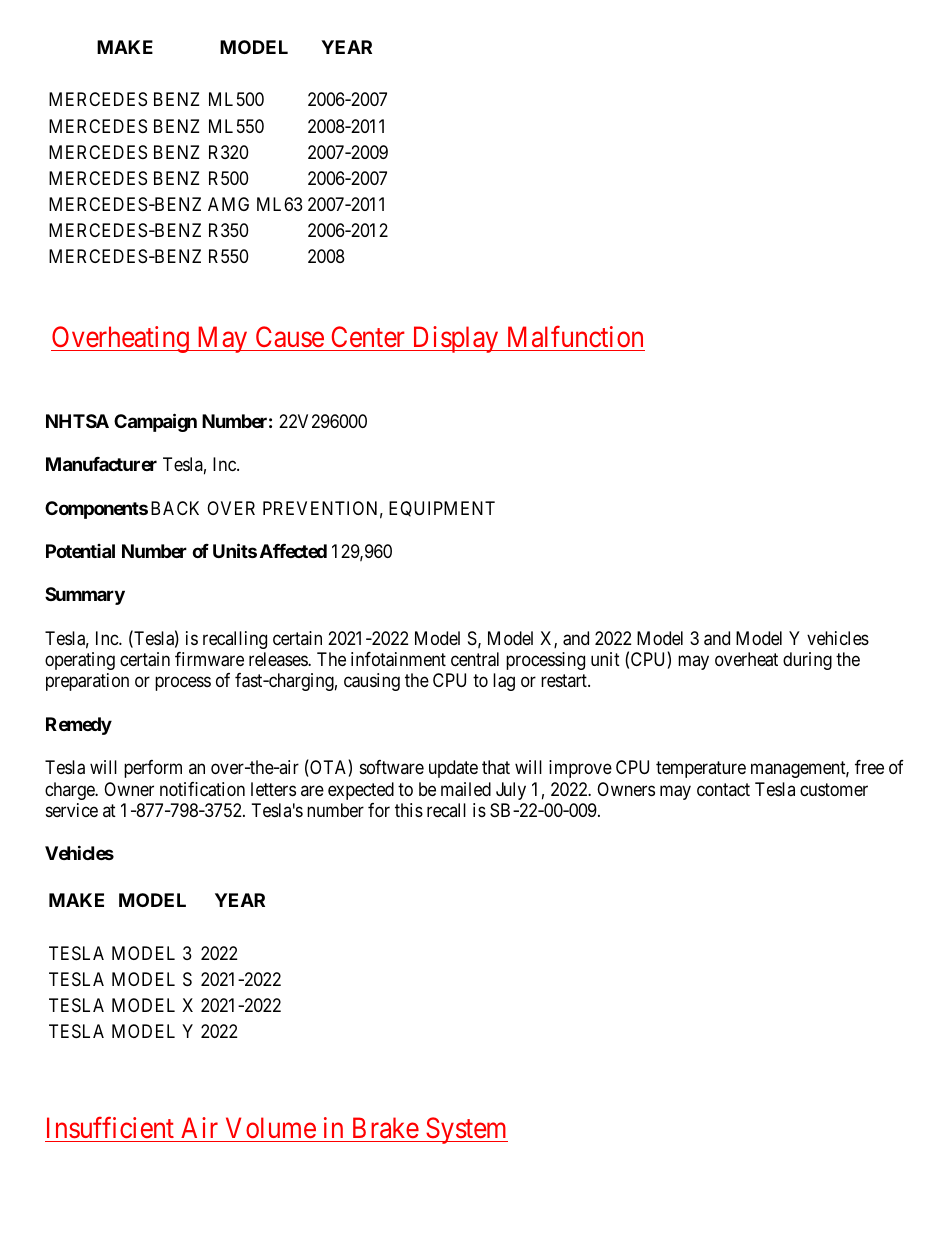 This document has width=952, height=1233. What do you see at coordinates (228, 204) in the document?
I see `AMG` at bounding box center [228, 204].
